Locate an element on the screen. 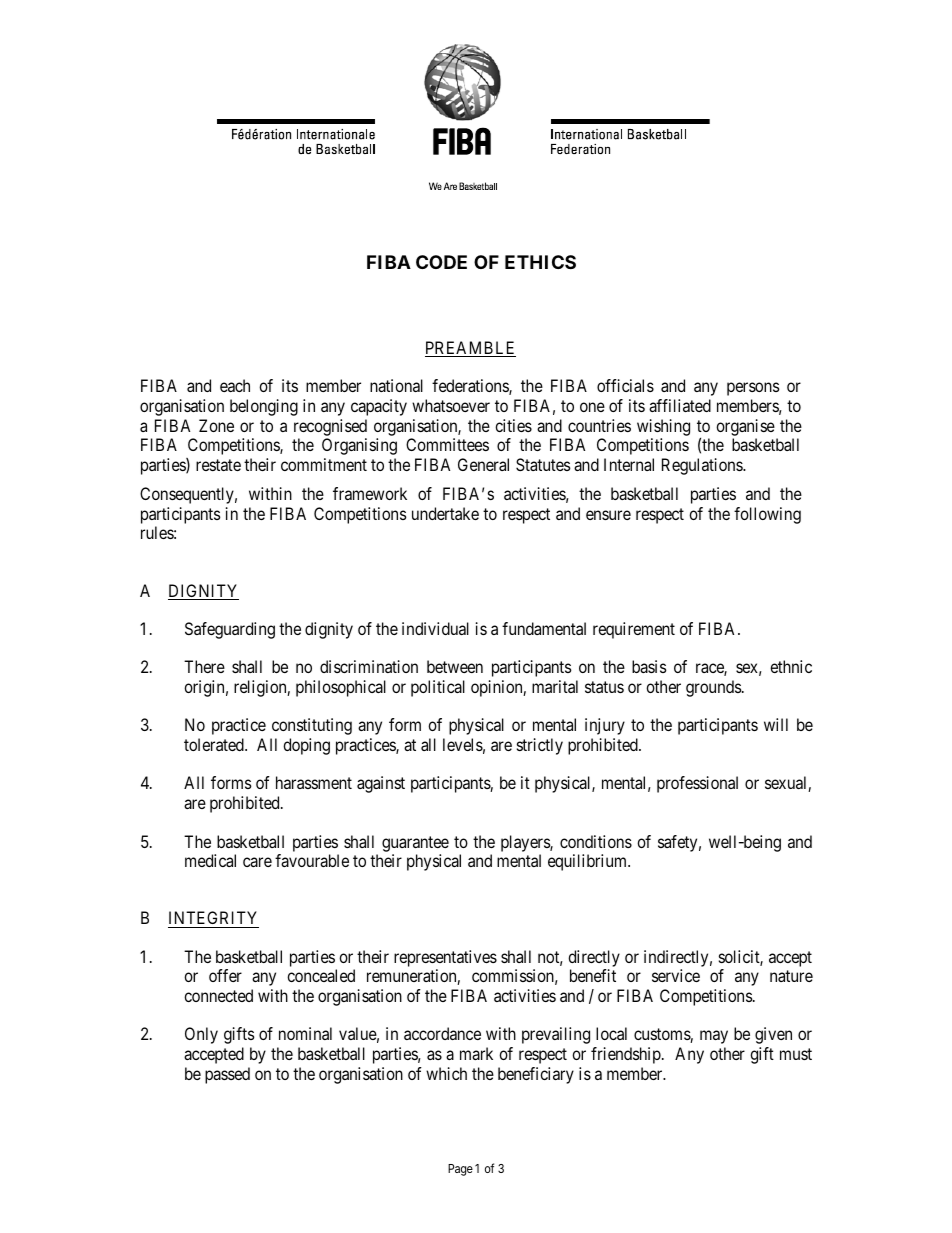 The height and width of the screenshot is (1233, 952). persons is located at coordinates (753, 389).
